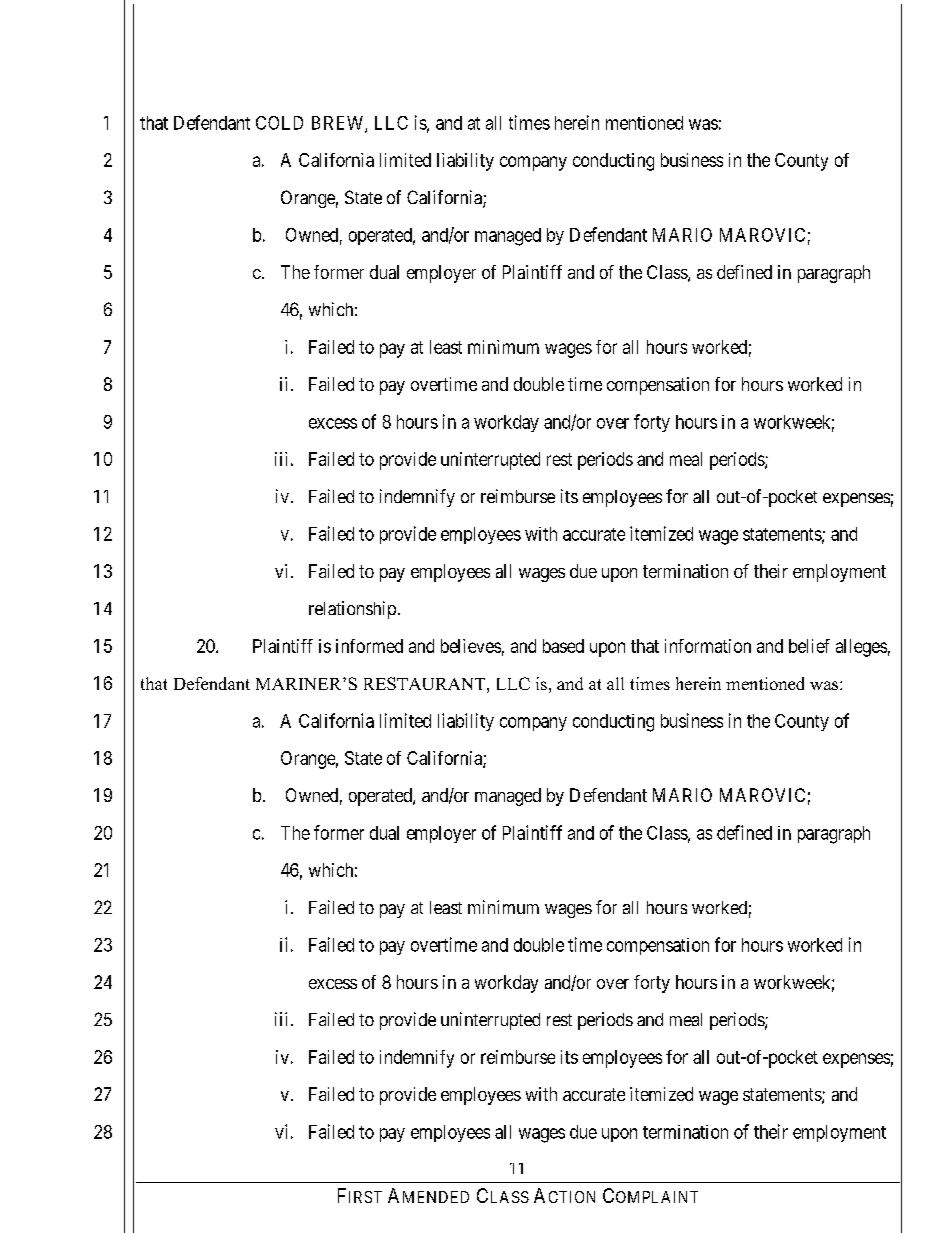 This document has width=952, height=1233. I want to click on informed, so click(369, 646).
